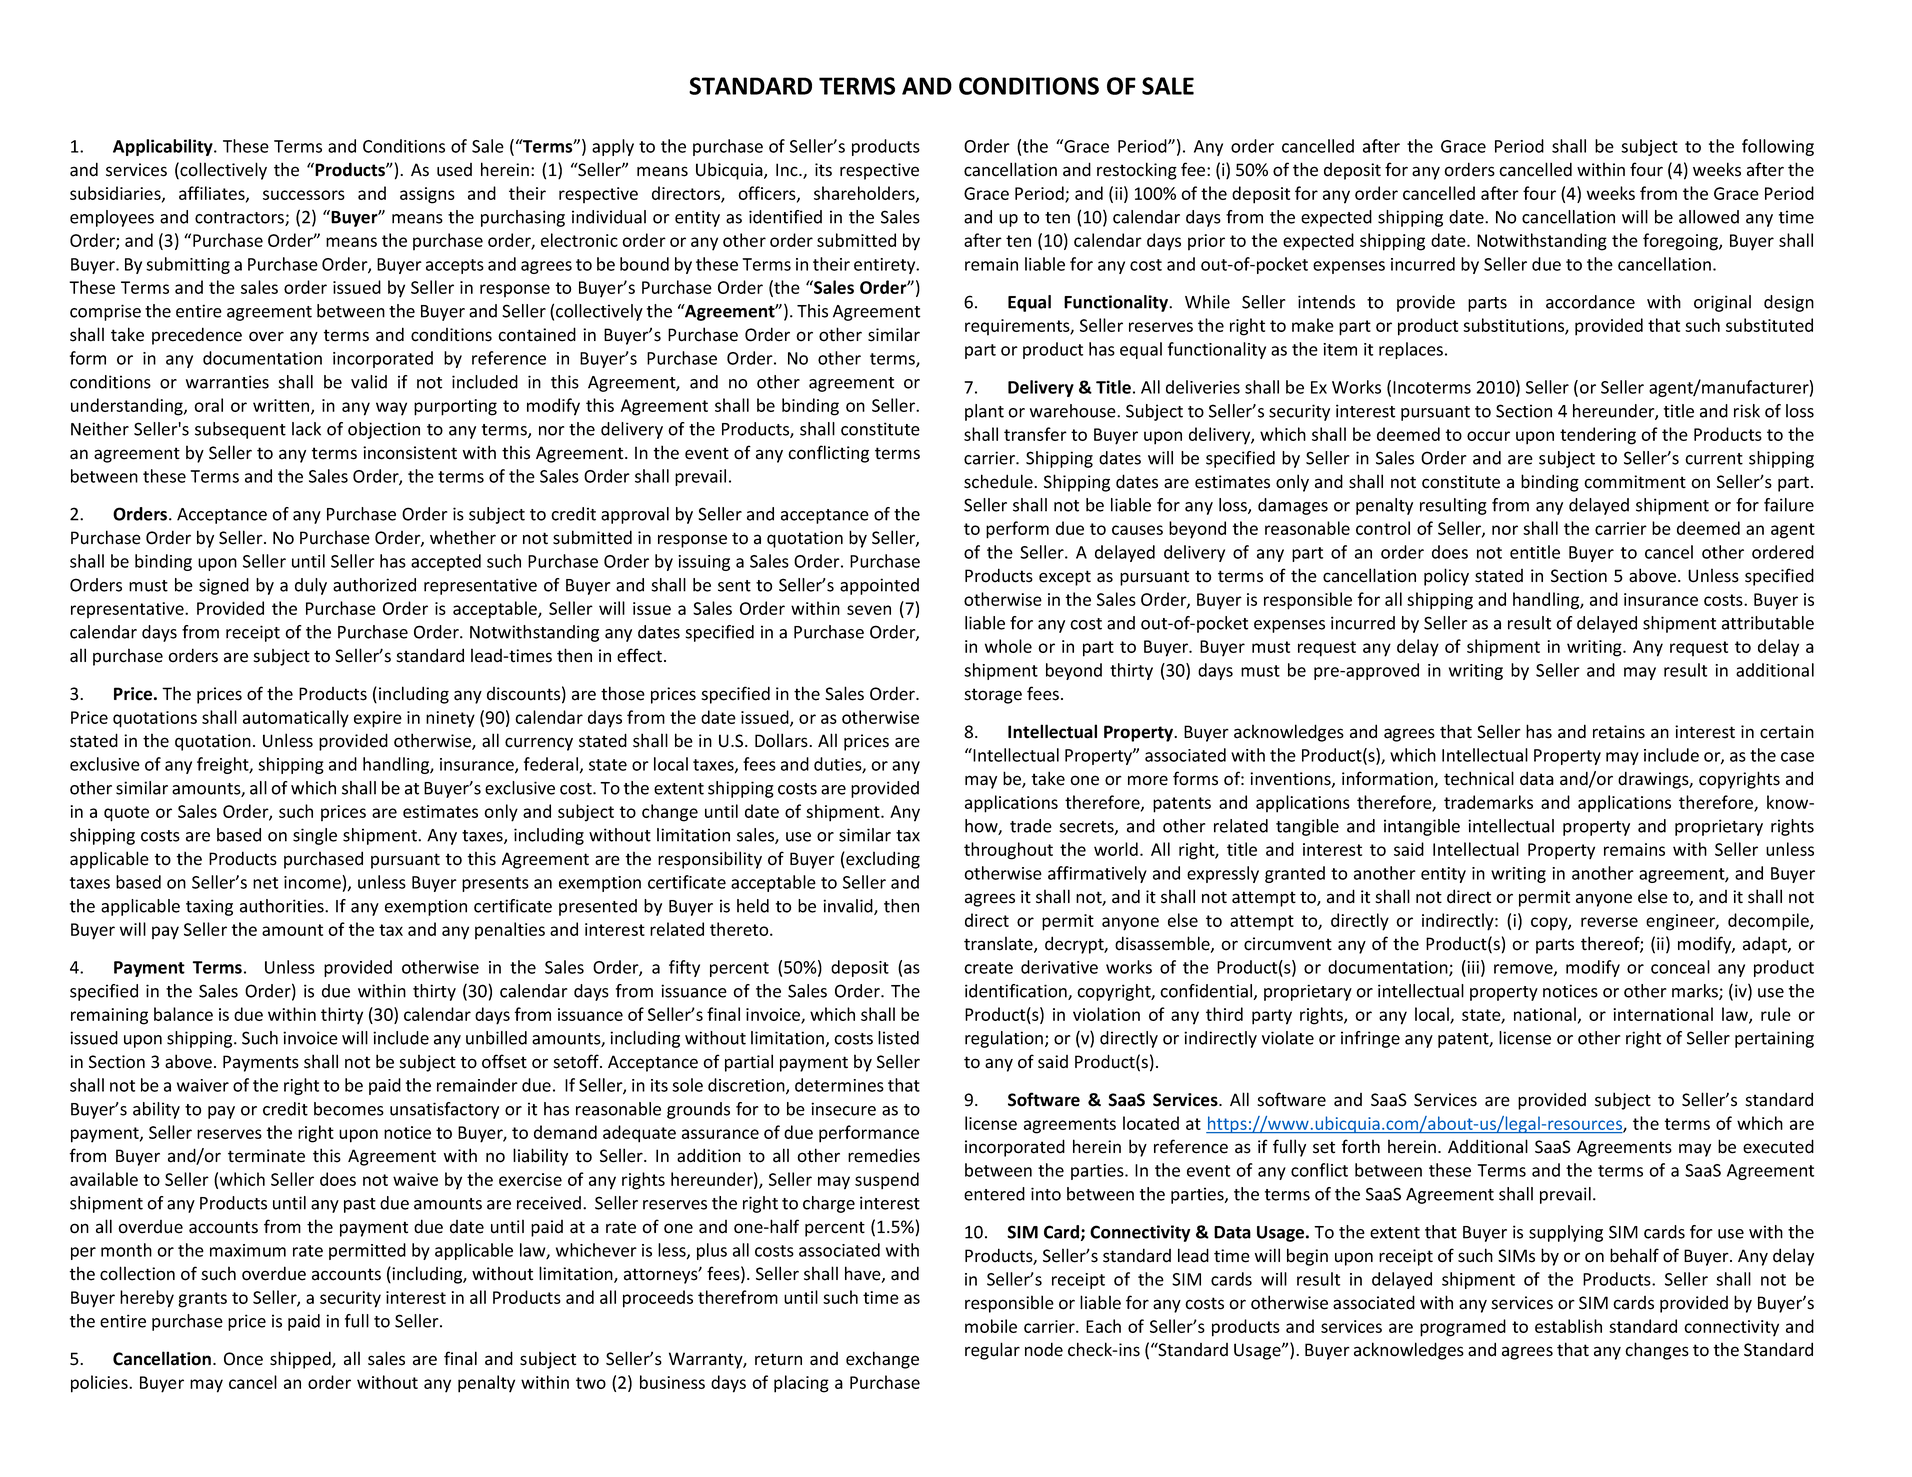  I want to click on successors, so click(304, 195).
